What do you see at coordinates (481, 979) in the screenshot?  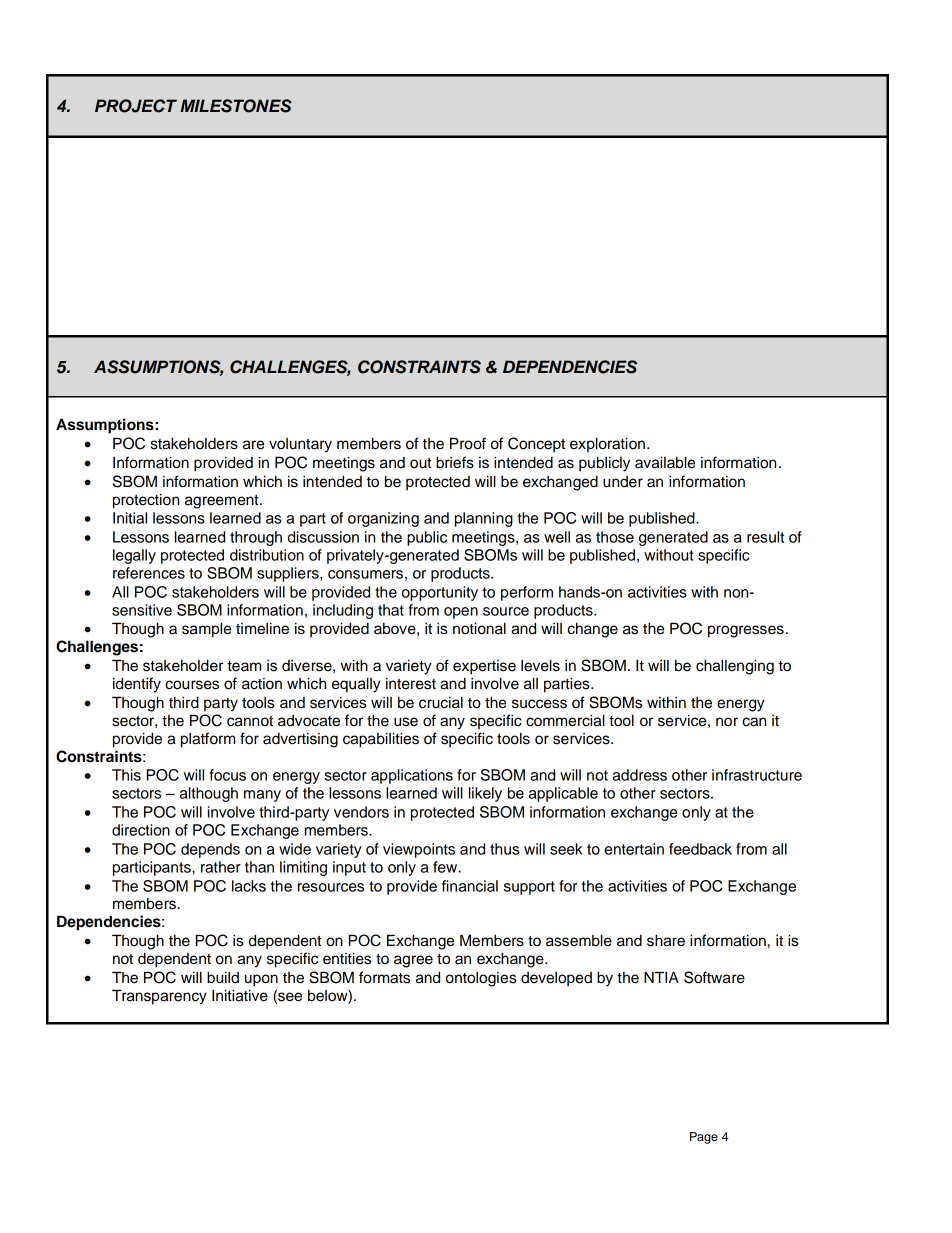 I see `ontologies` at bounding box center [481, 979].
